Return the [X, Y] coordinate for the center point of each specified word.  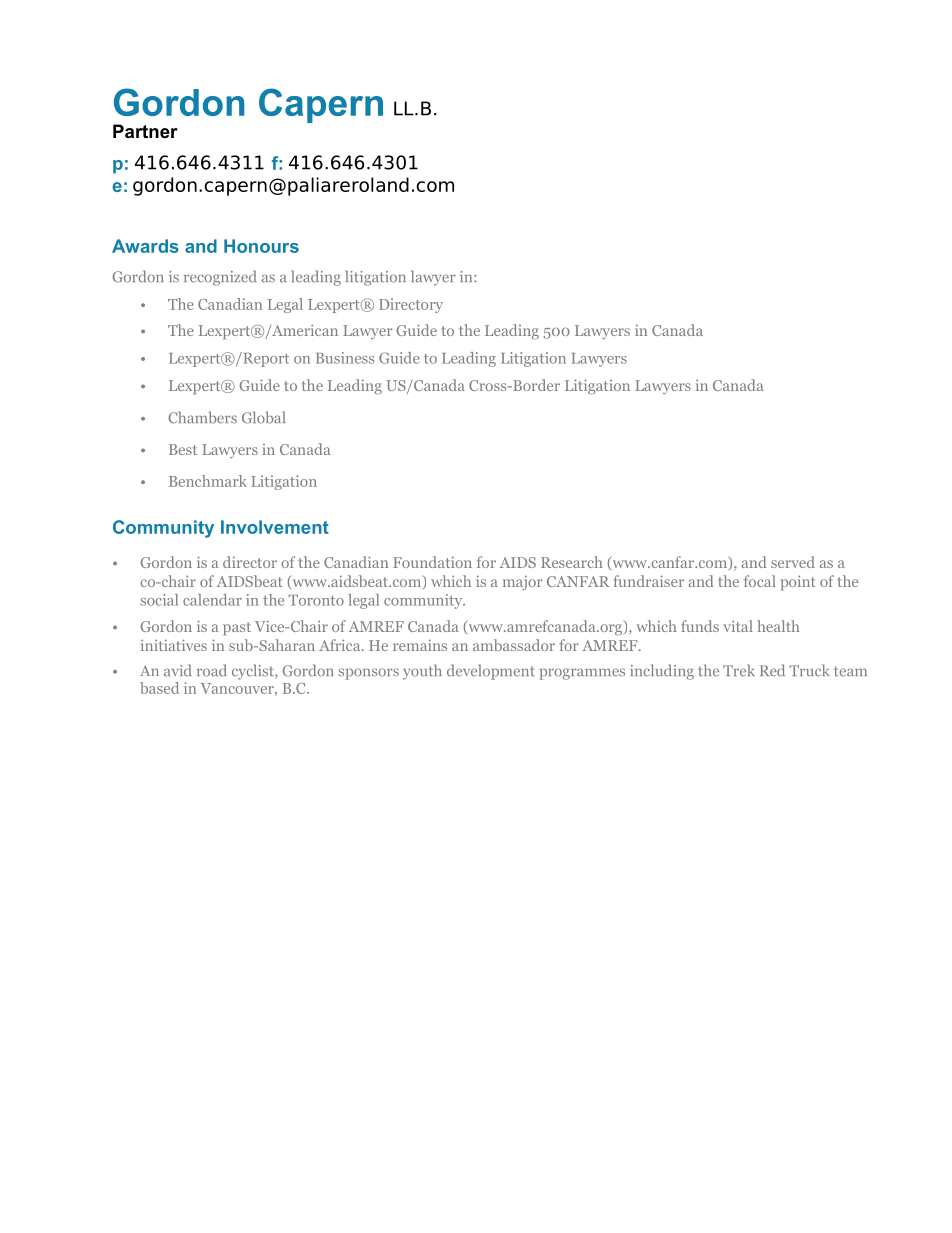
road [212, 670]
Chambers [203, 417]
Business [345, 358]
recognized [220, 278]
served [793, 562]
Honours [261, 246]
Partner [145, 131]
